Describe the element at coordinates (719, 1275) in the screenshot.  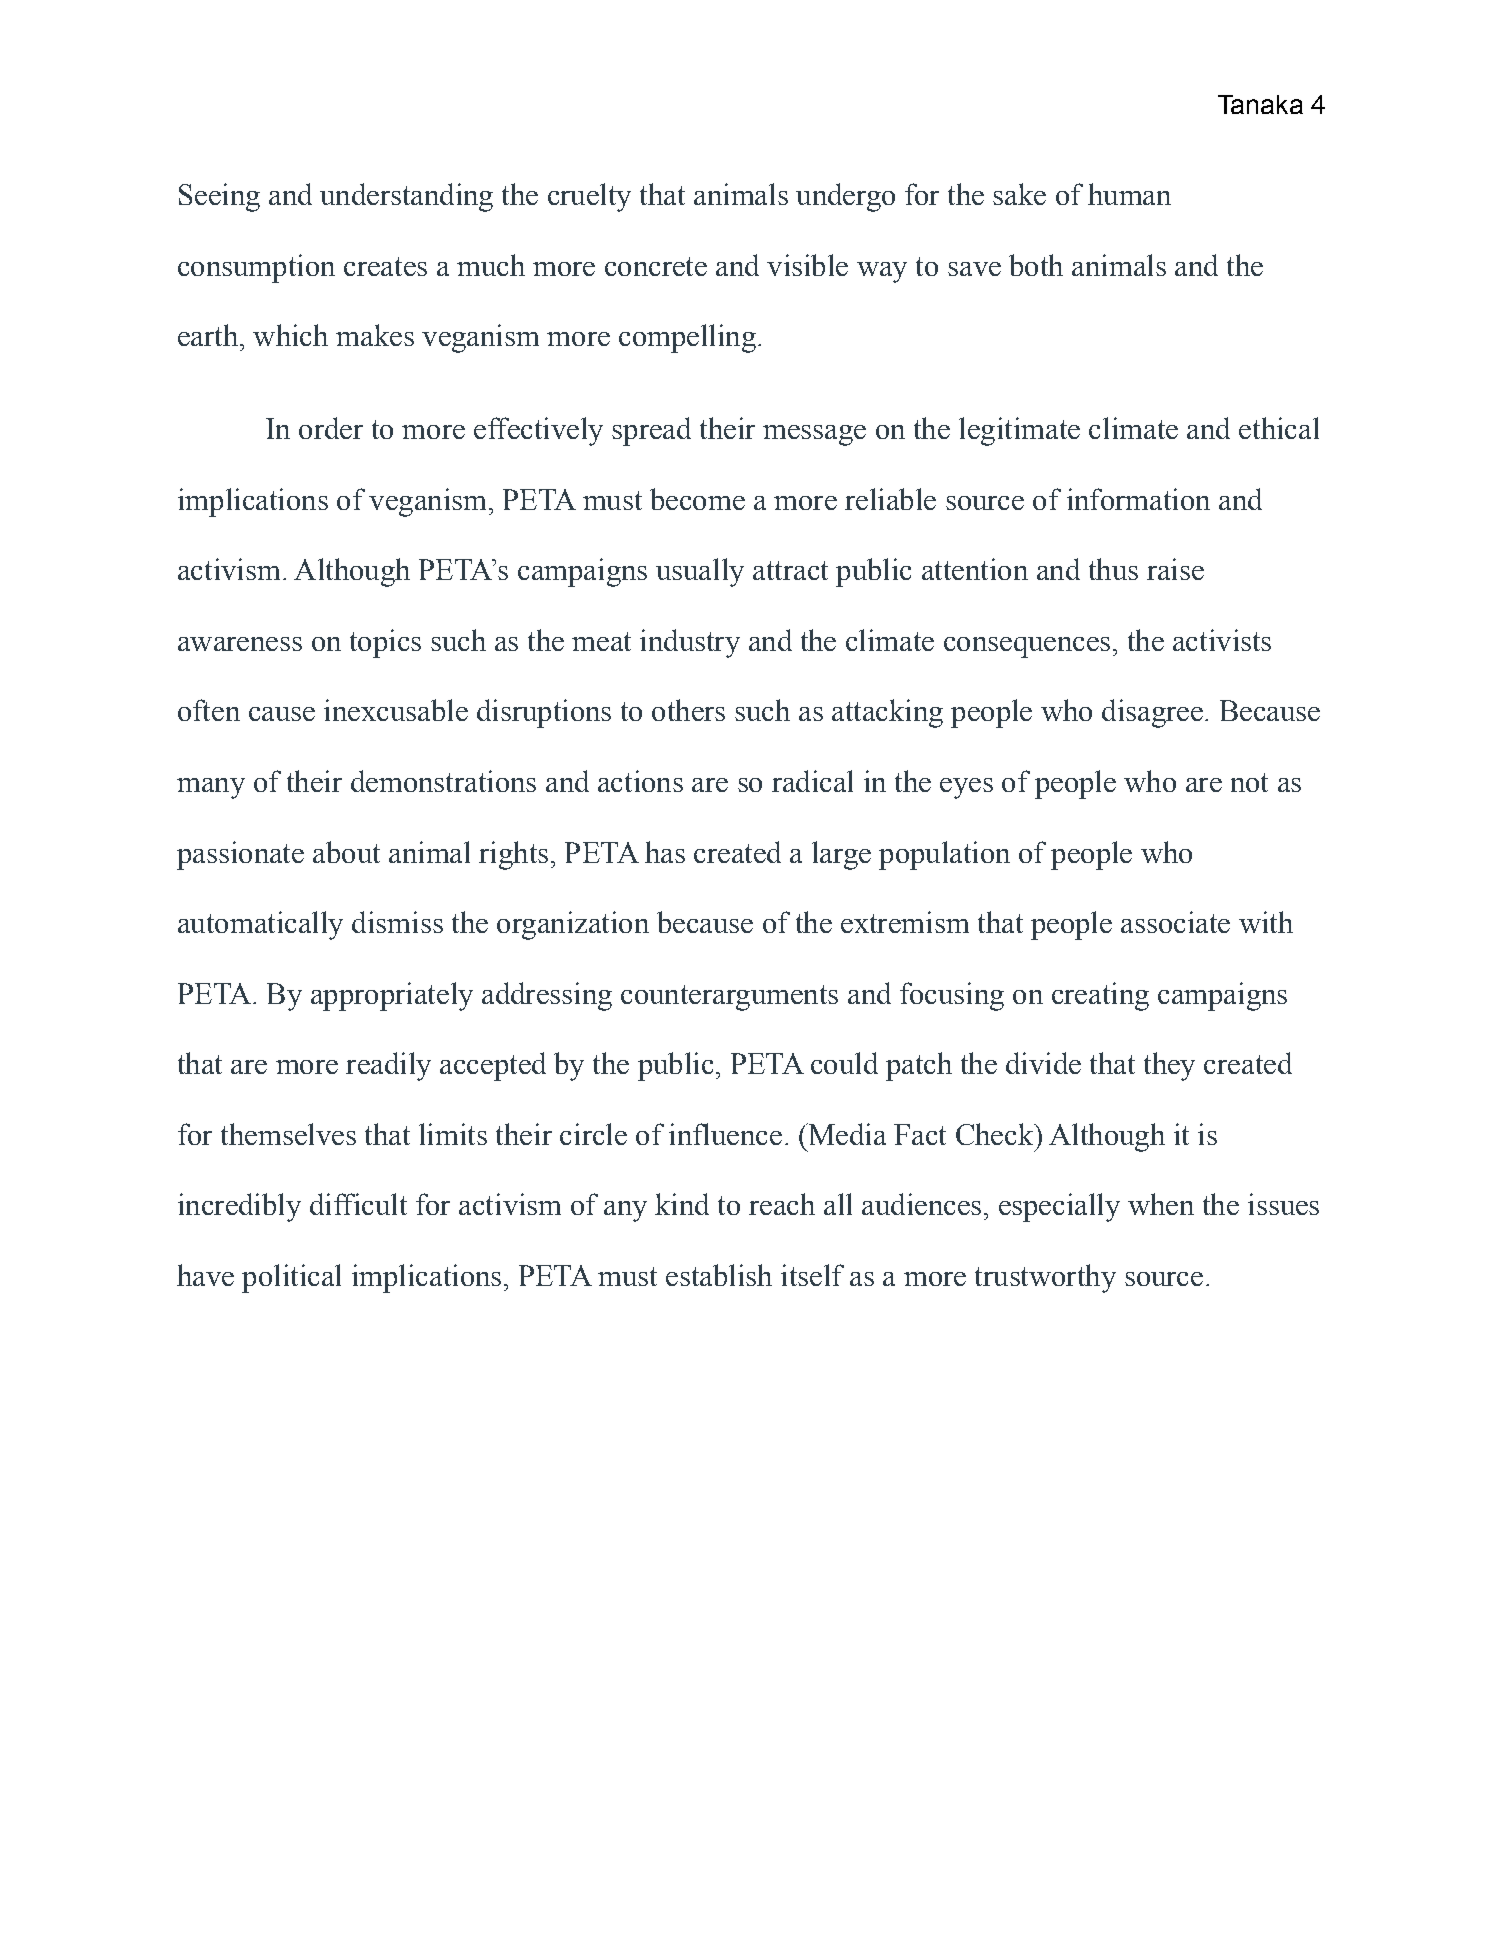
I see `establish` at that location.
